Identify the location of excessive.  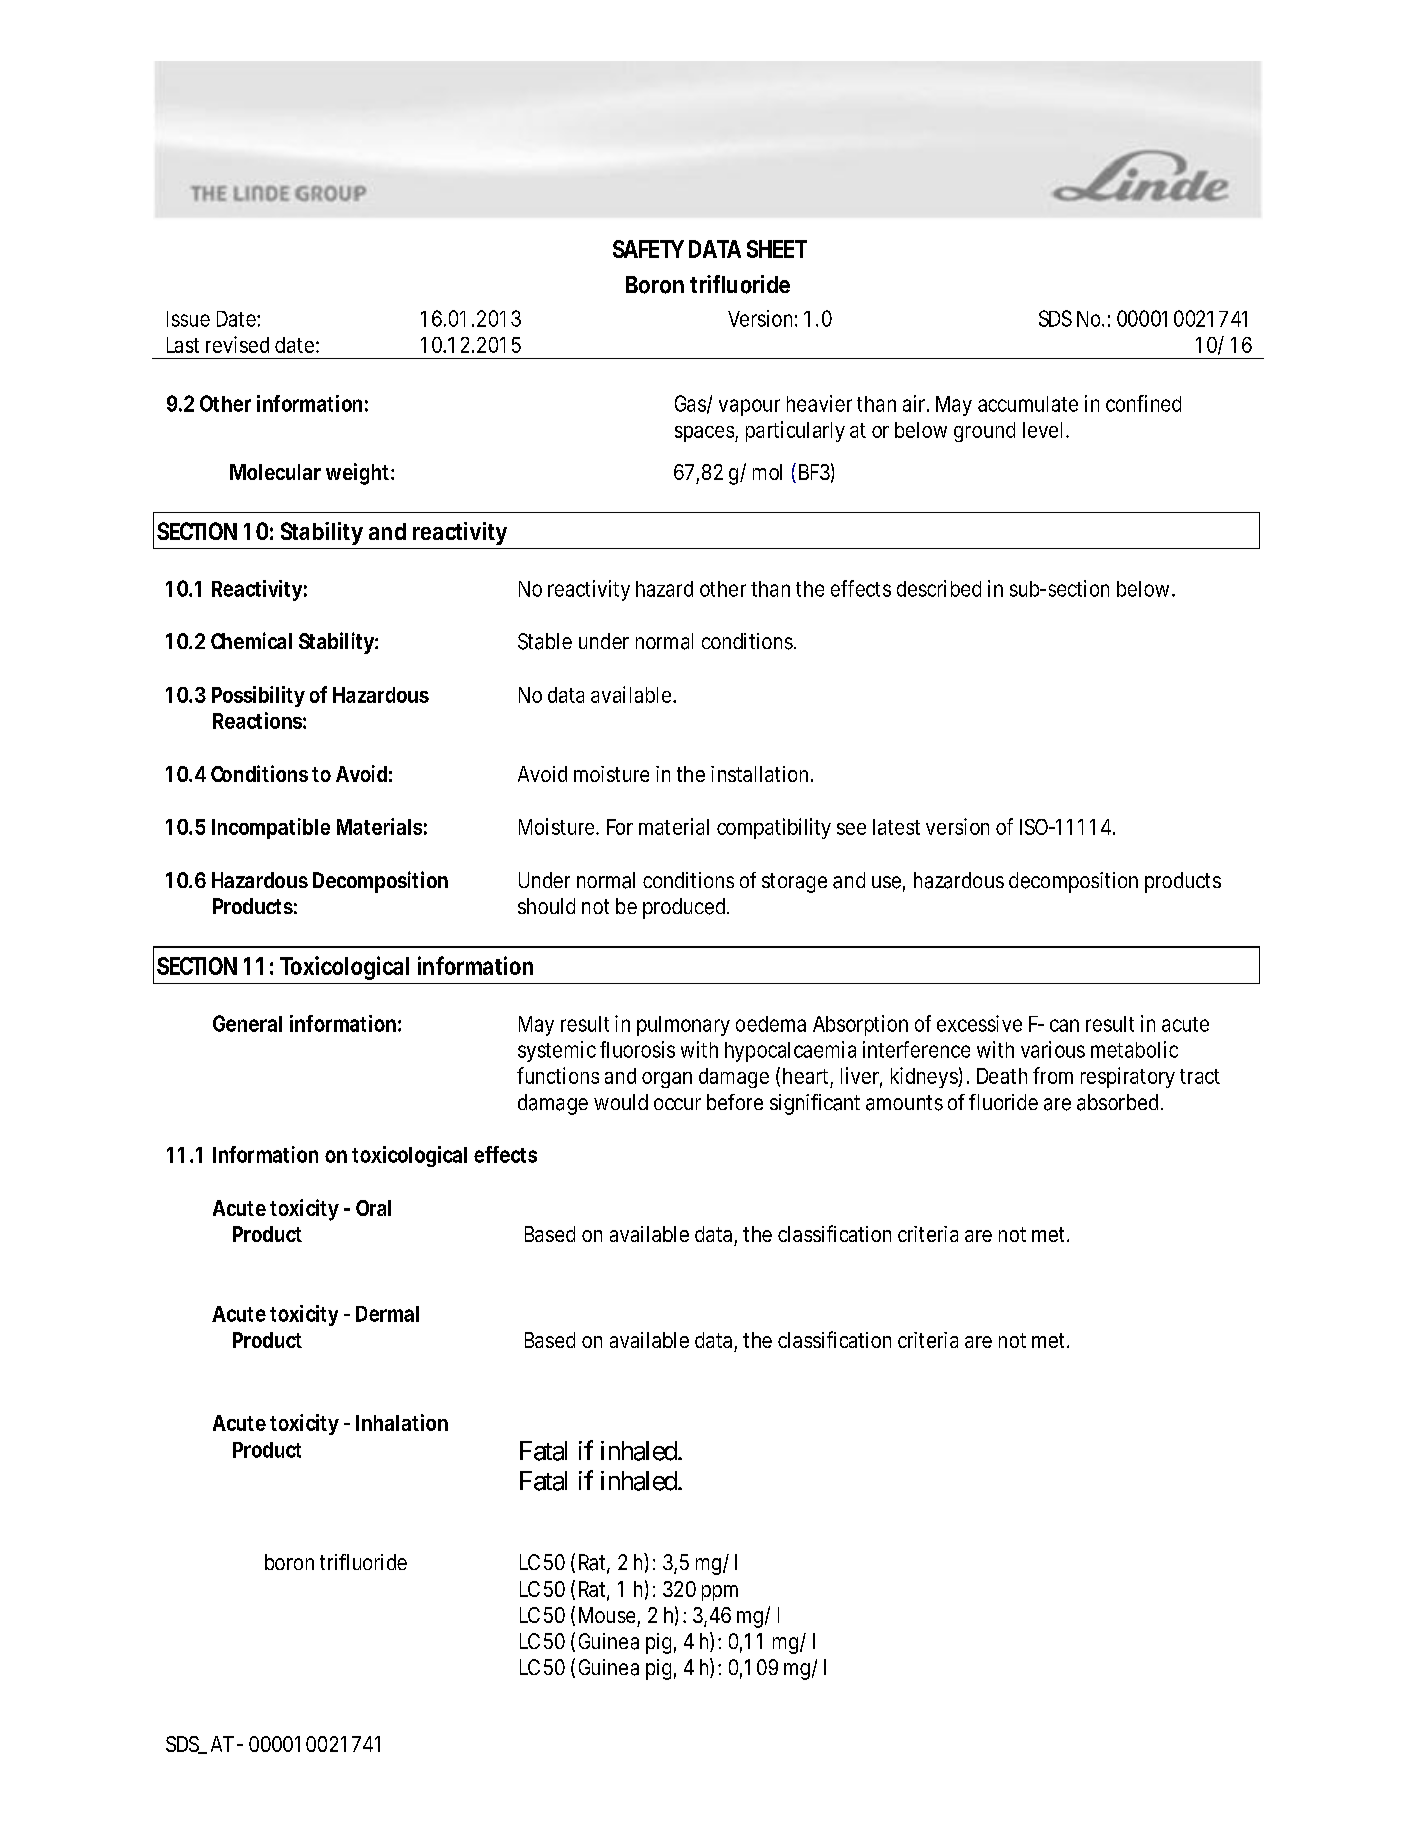
(979, 1023).
